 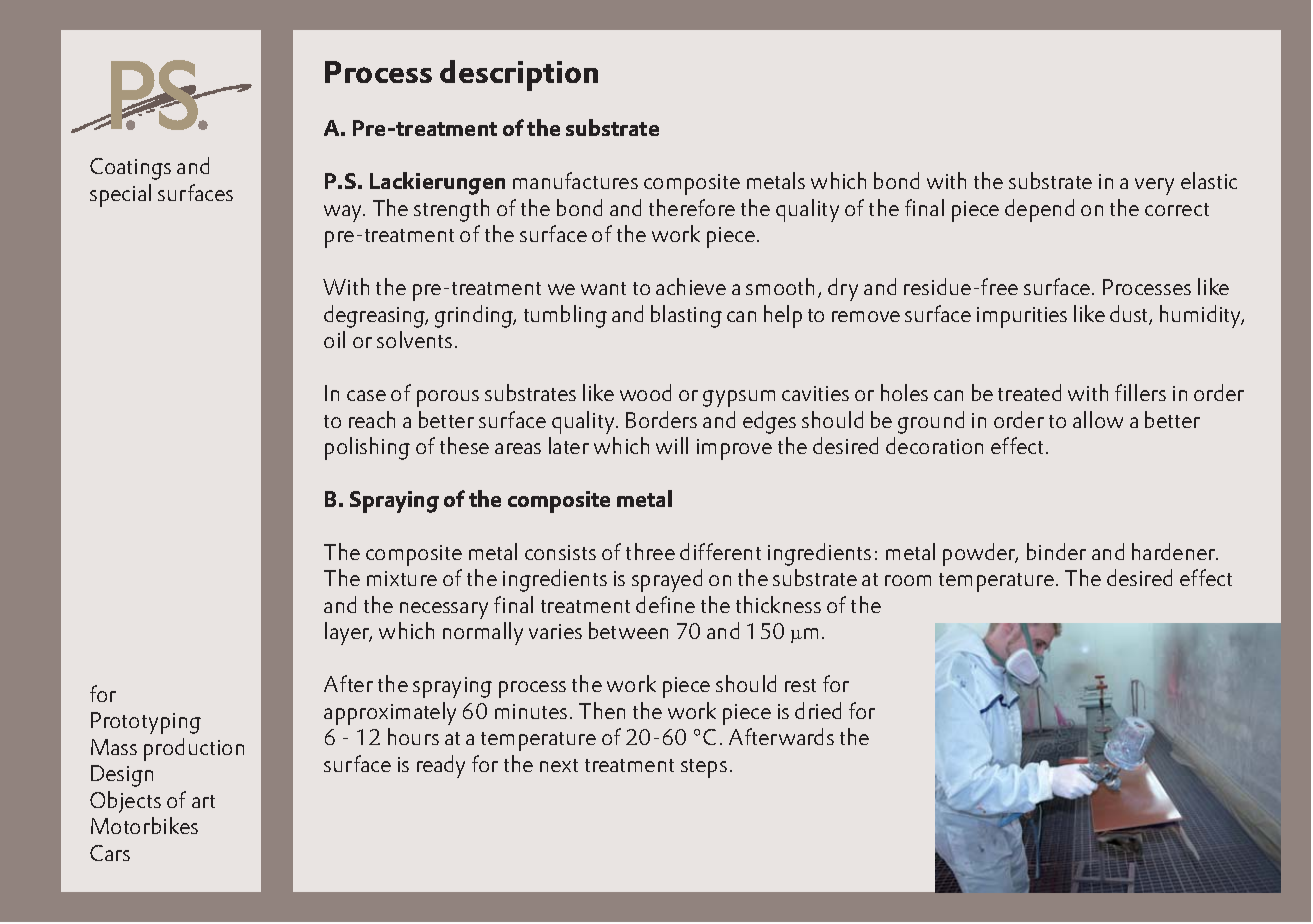 I want to click on art, so click(x=203, y=801).
